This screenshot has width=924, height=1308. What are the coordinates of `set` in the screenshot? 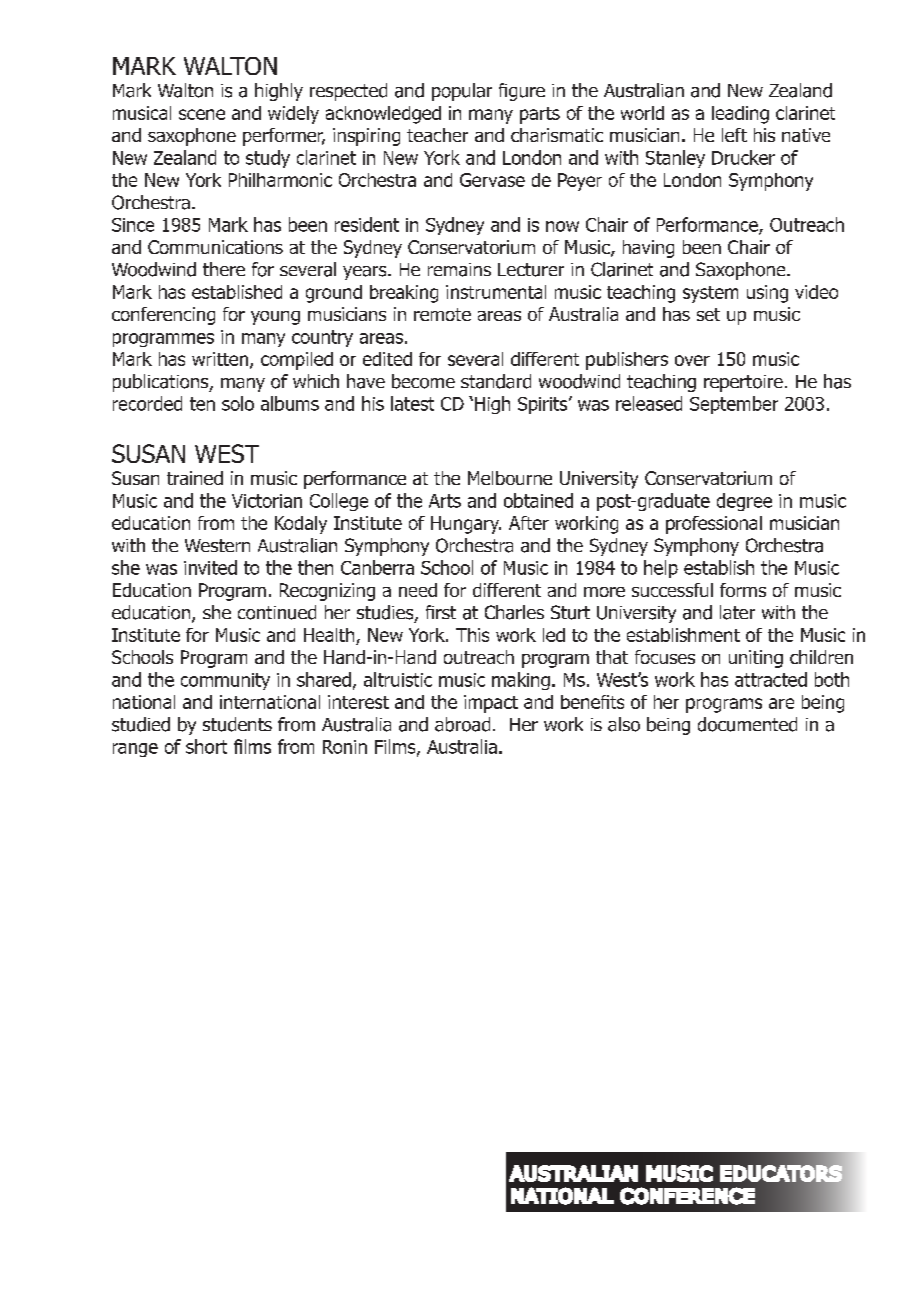 It's located at (708, 314).
